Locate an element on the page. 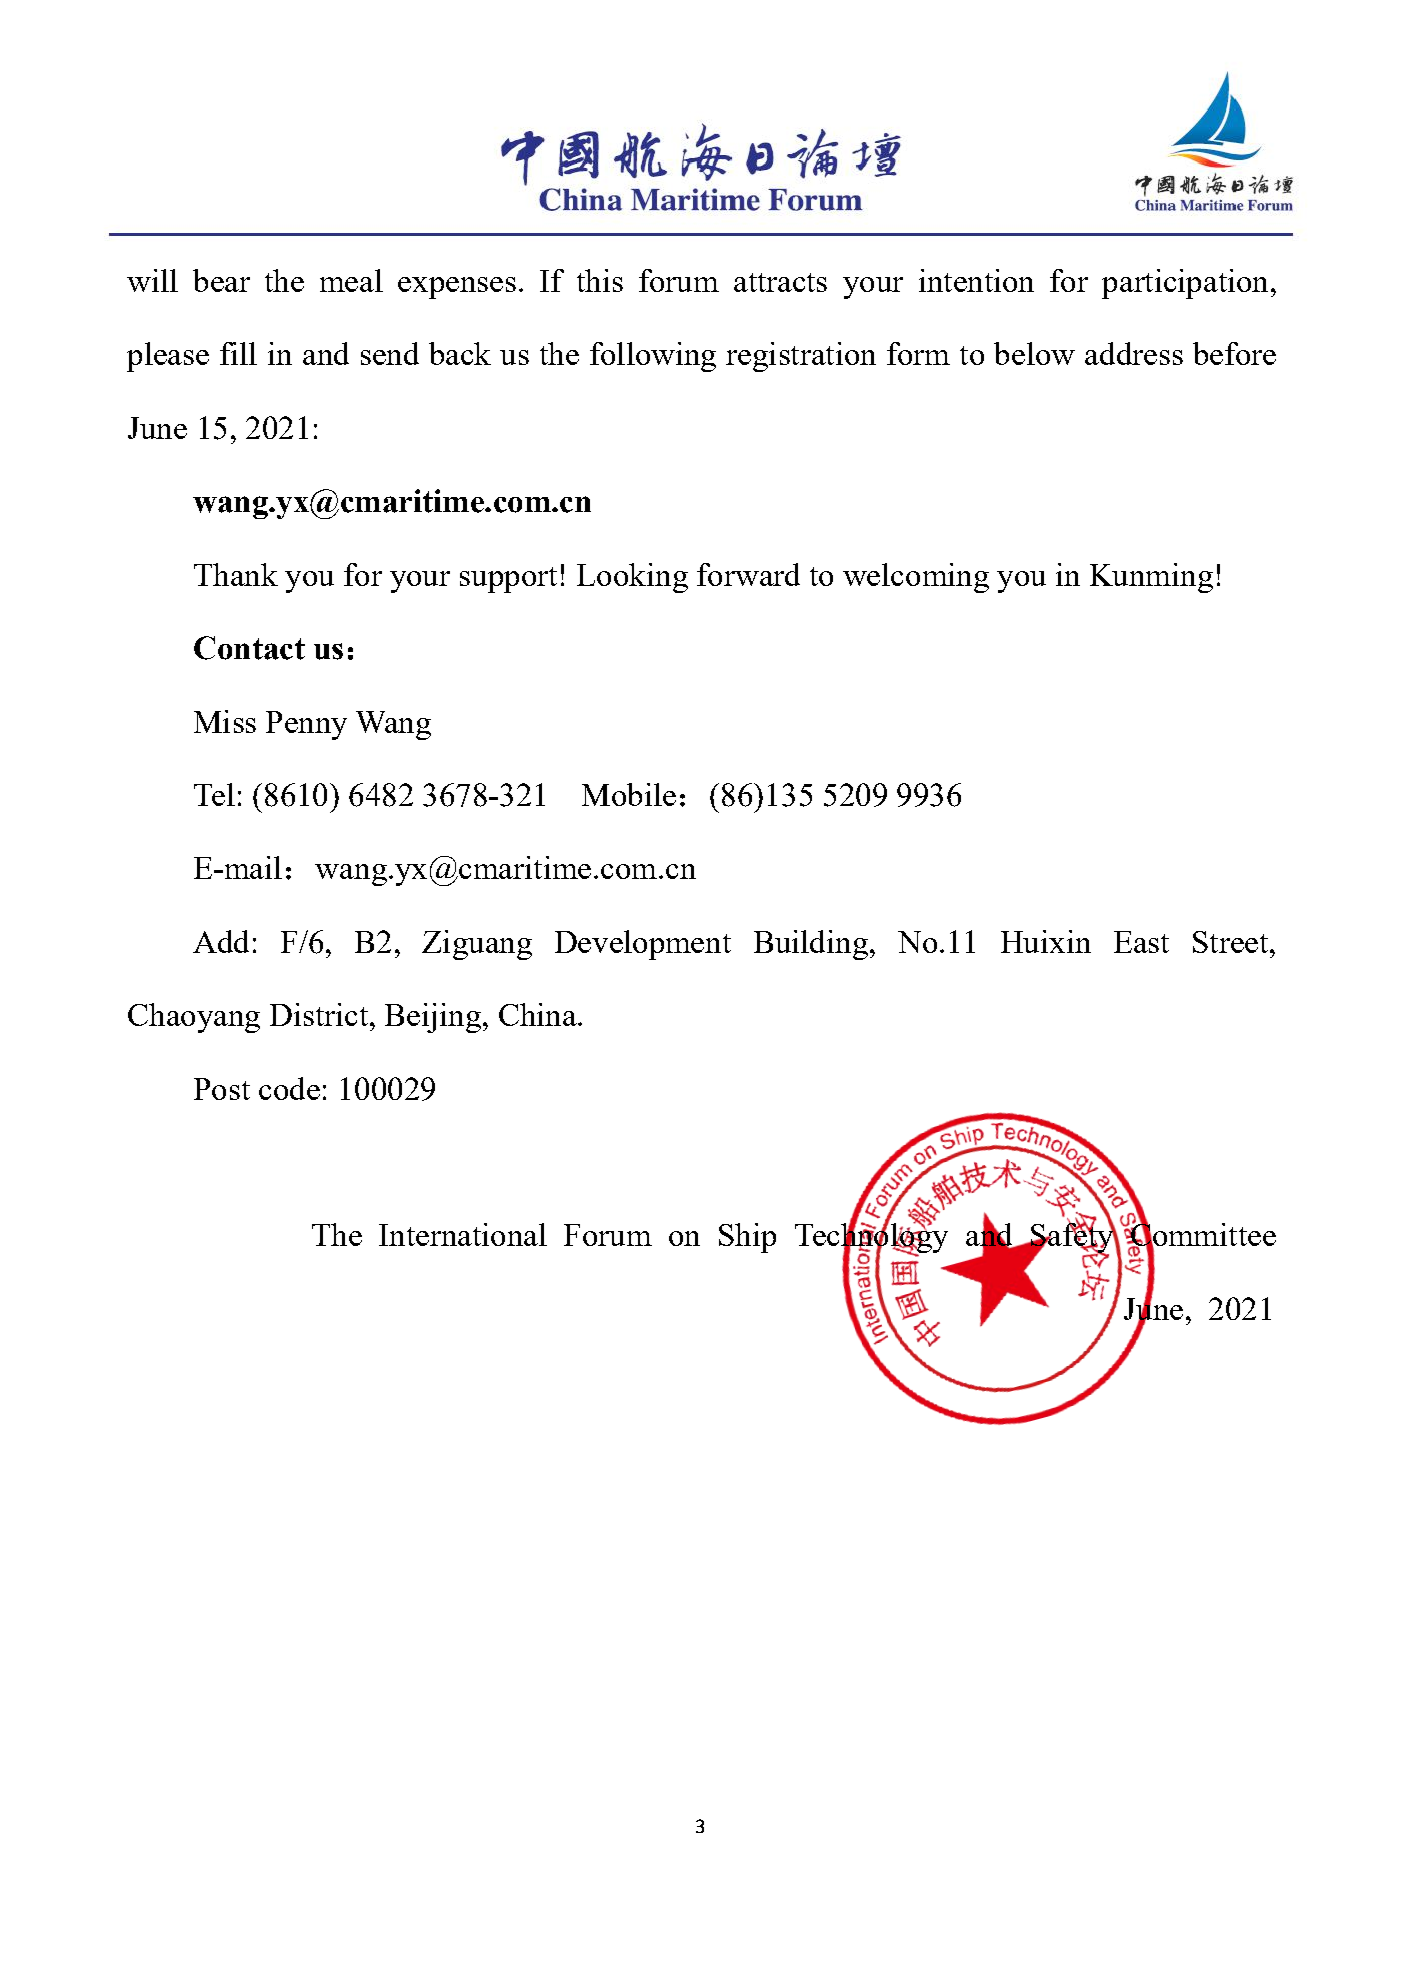 This page has width=1401, height=1981. Development is located at coordinates (643, 945).
